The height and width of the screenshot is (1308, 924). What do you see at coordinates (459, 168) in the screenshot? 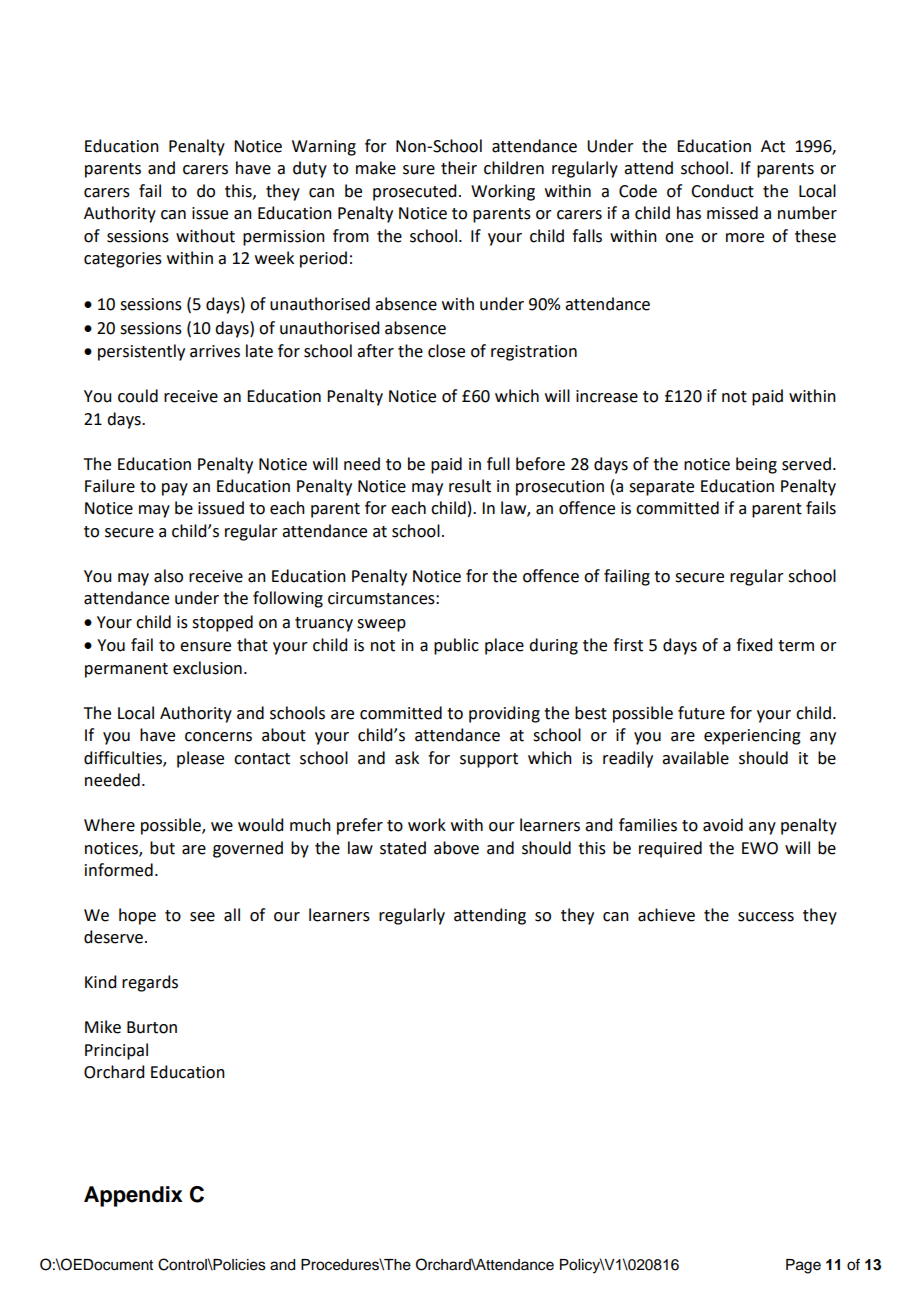
I see `their` at bounding box center [459, 168].
